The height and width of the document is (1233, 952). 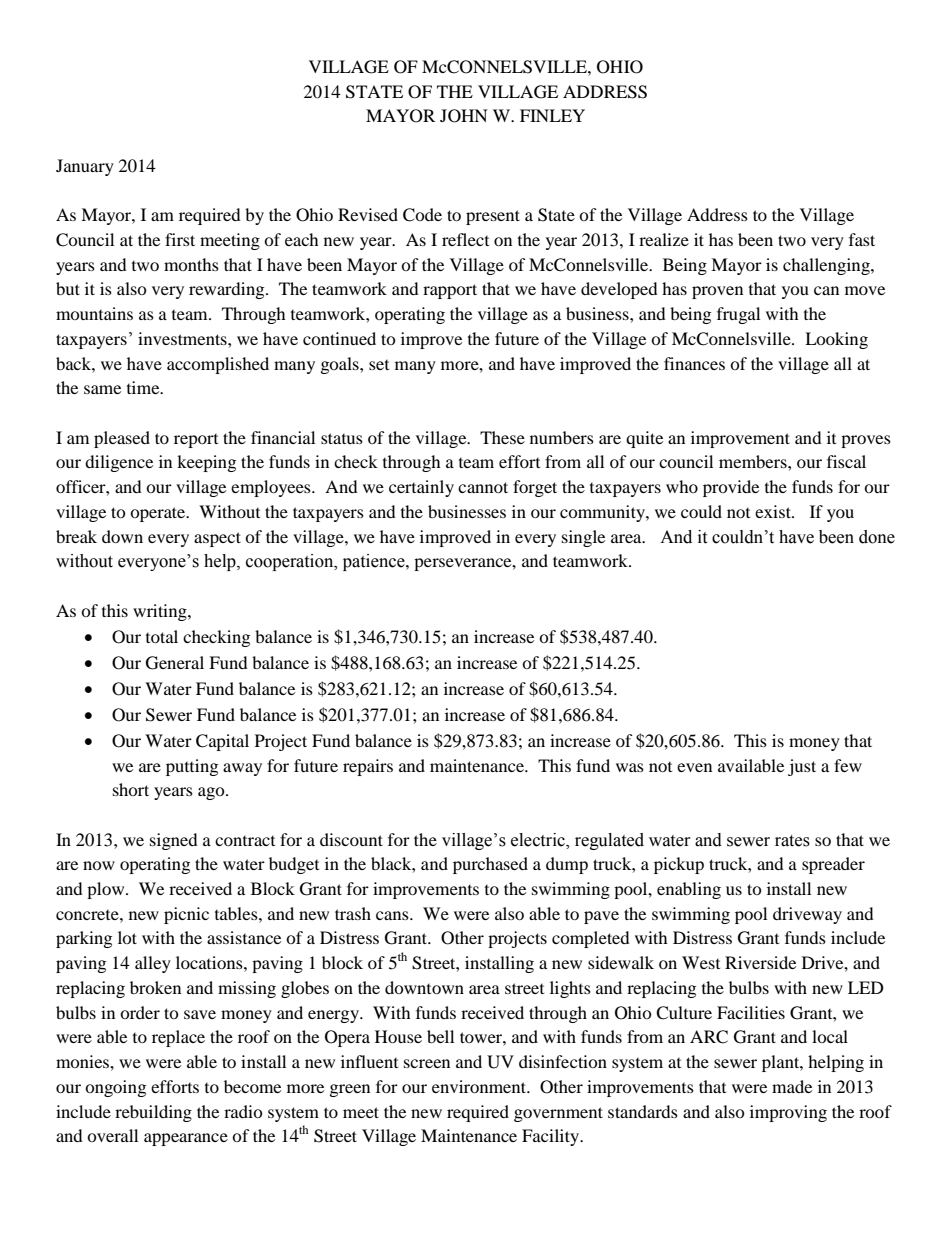 I want to click on rebuilding, so click(x=153, y=1113).
